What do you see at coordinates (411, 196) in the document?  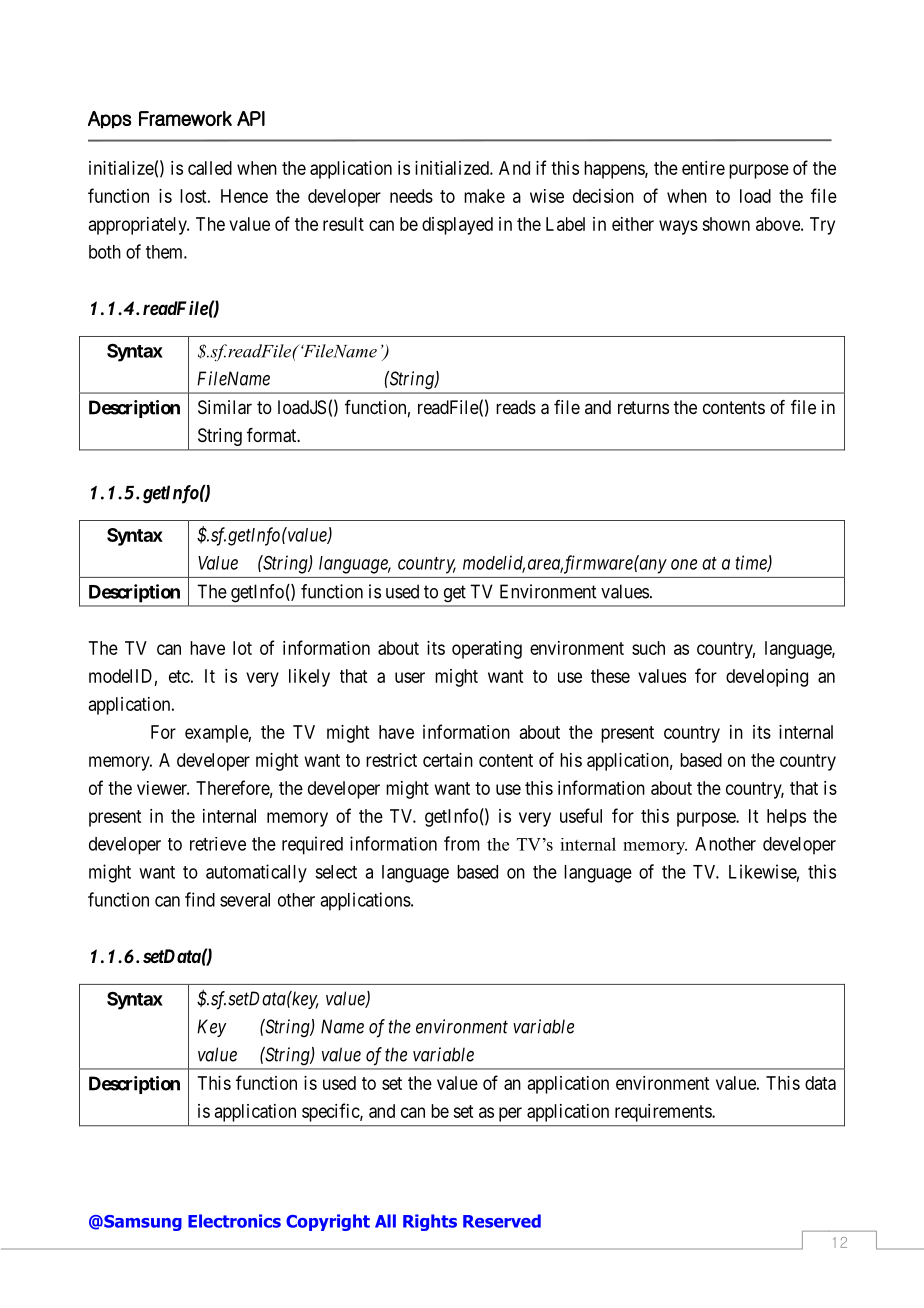 I see `needs` at bounding box center [411, 196].
